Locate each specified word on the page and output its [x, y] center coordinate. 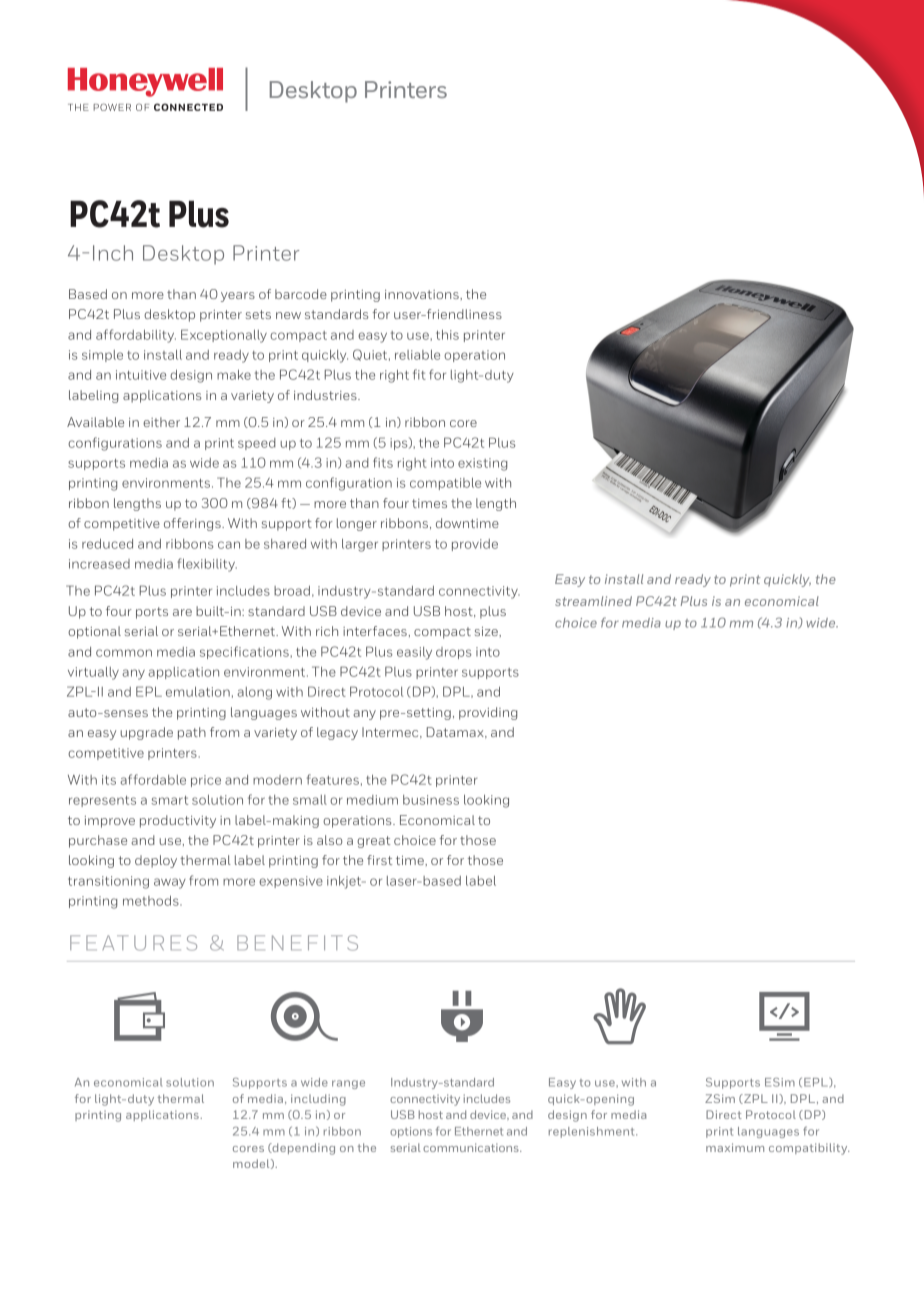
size [487, 631]
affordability [136, 336]
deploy [156, 861]
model [252, 1164]
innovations [423, 294]
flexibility [207, 565]
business [431, 800]
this [447, 335]
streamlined [593, 601]
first [379, 860]
